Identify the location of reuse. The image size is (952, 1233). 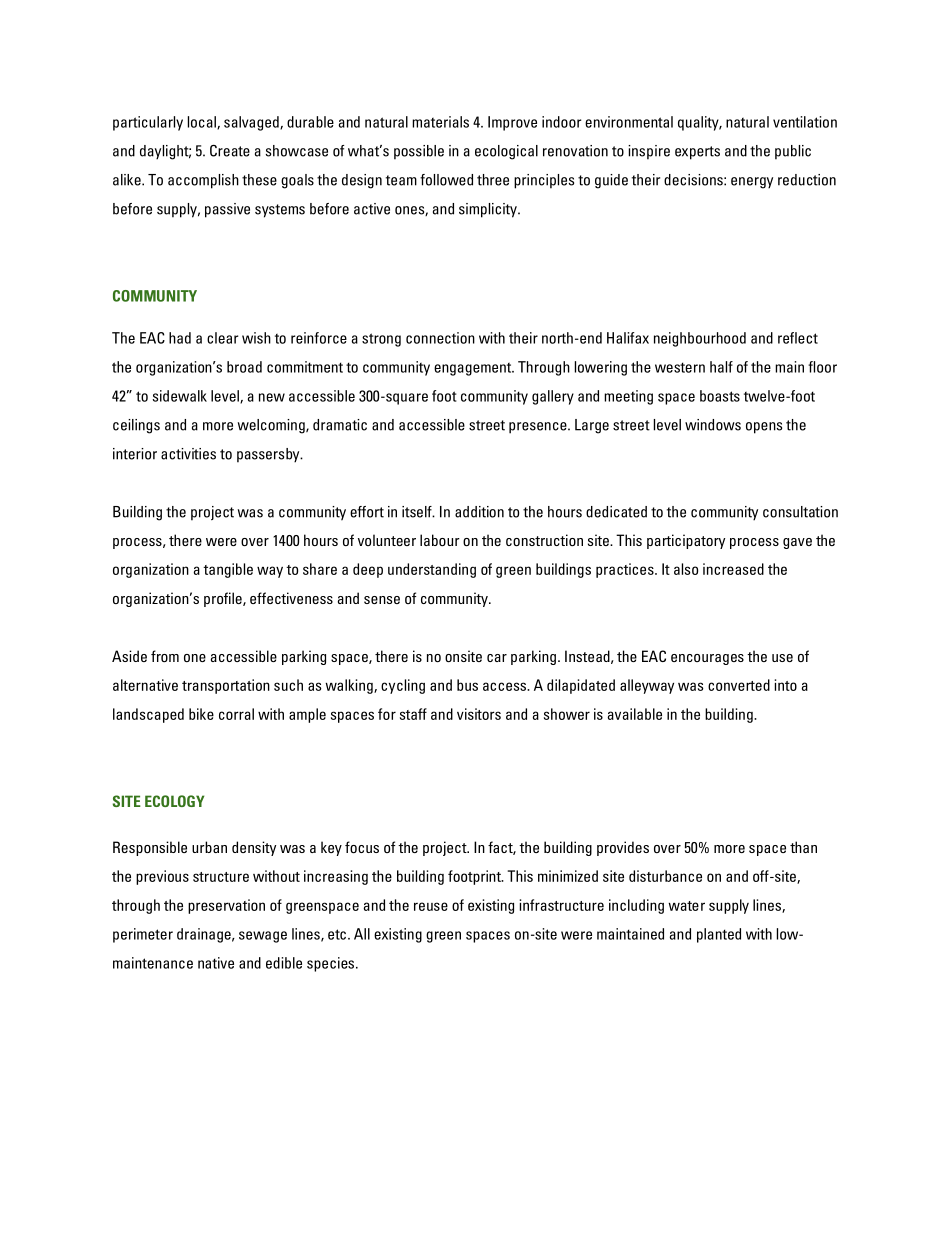
(431, 906).
